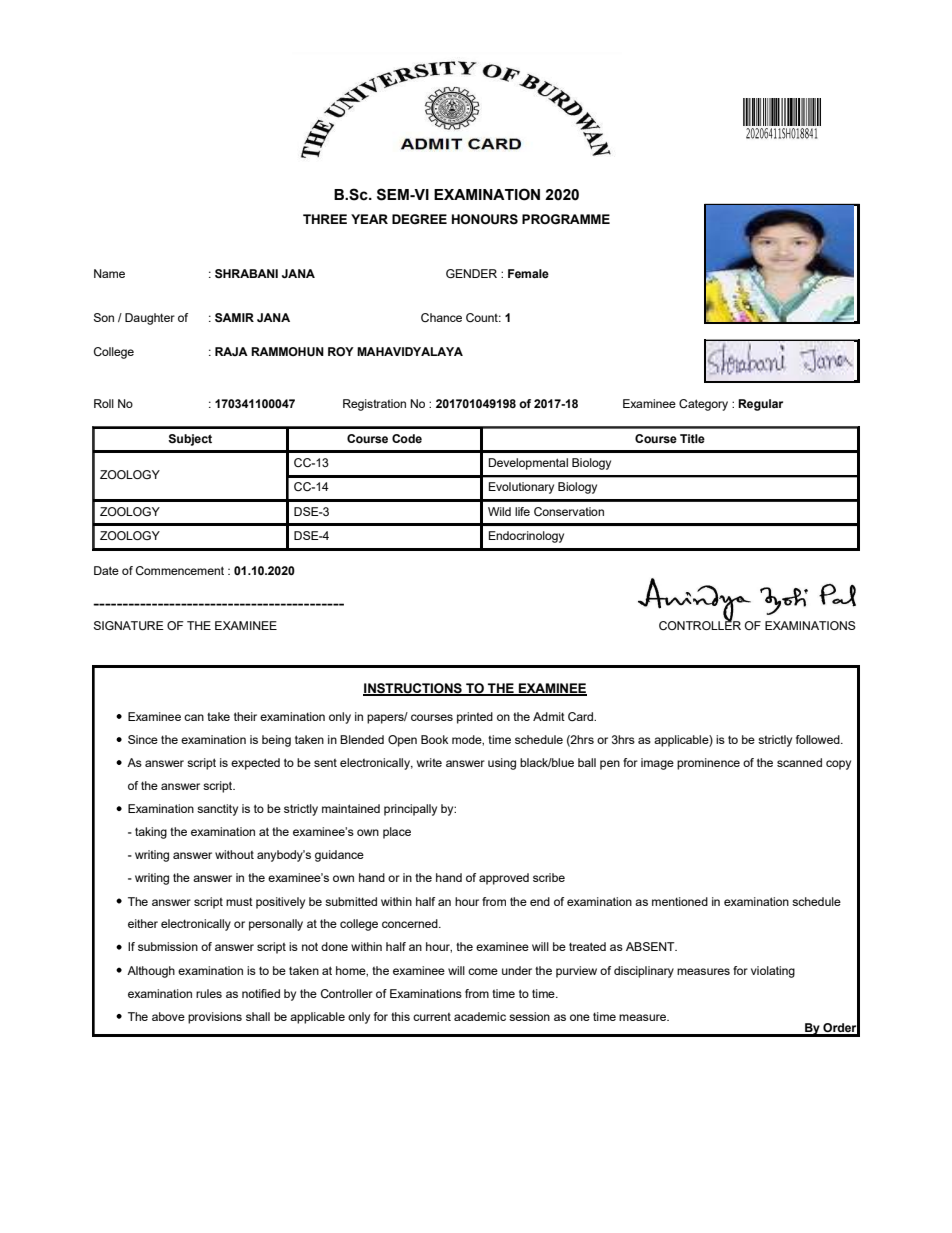  What do you see at coordinates (569, 511) in the screenshot?
I see `Conservation` at bounding box center [569, 511].
